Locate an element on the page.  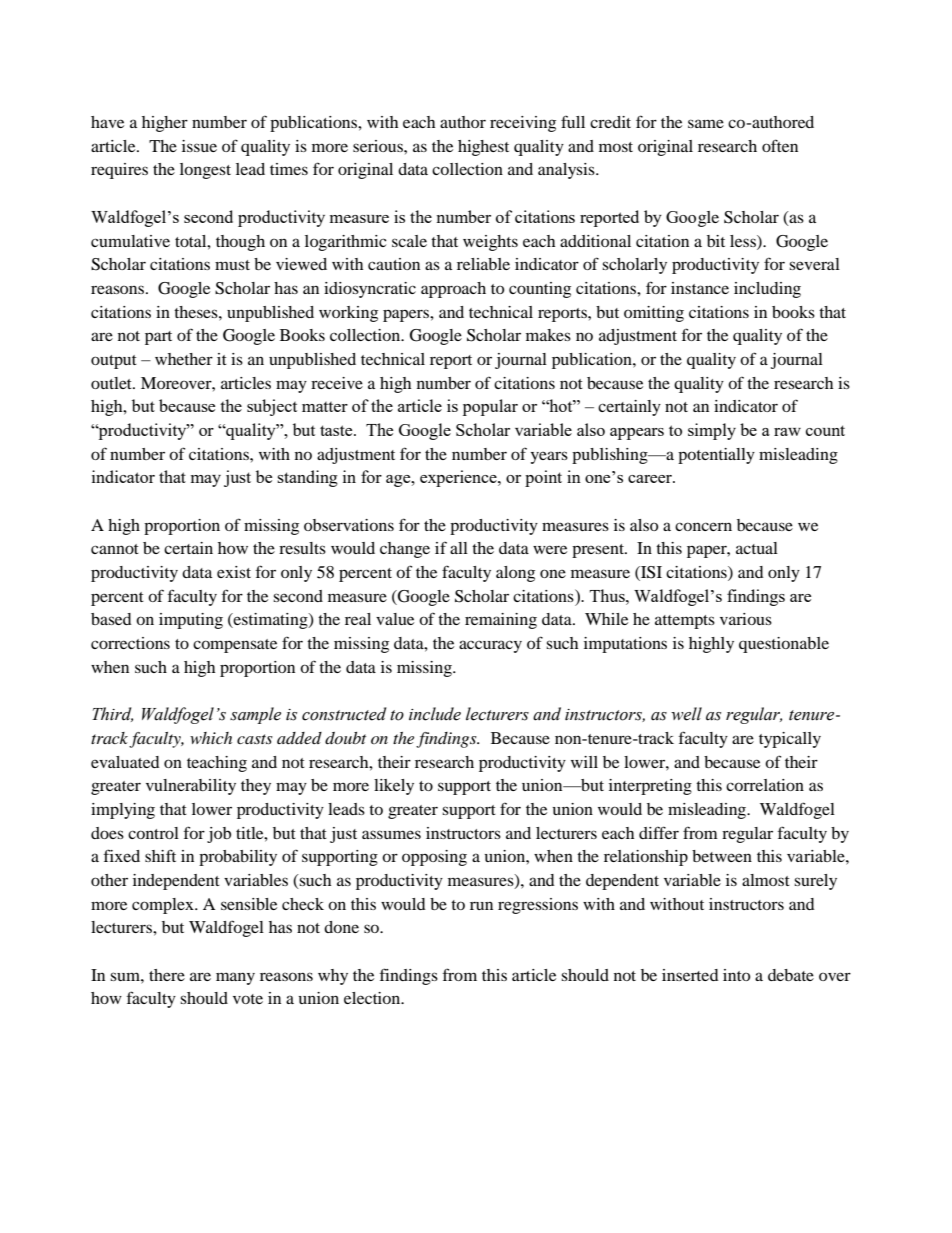
likely is located at coordinates (394, 787).
